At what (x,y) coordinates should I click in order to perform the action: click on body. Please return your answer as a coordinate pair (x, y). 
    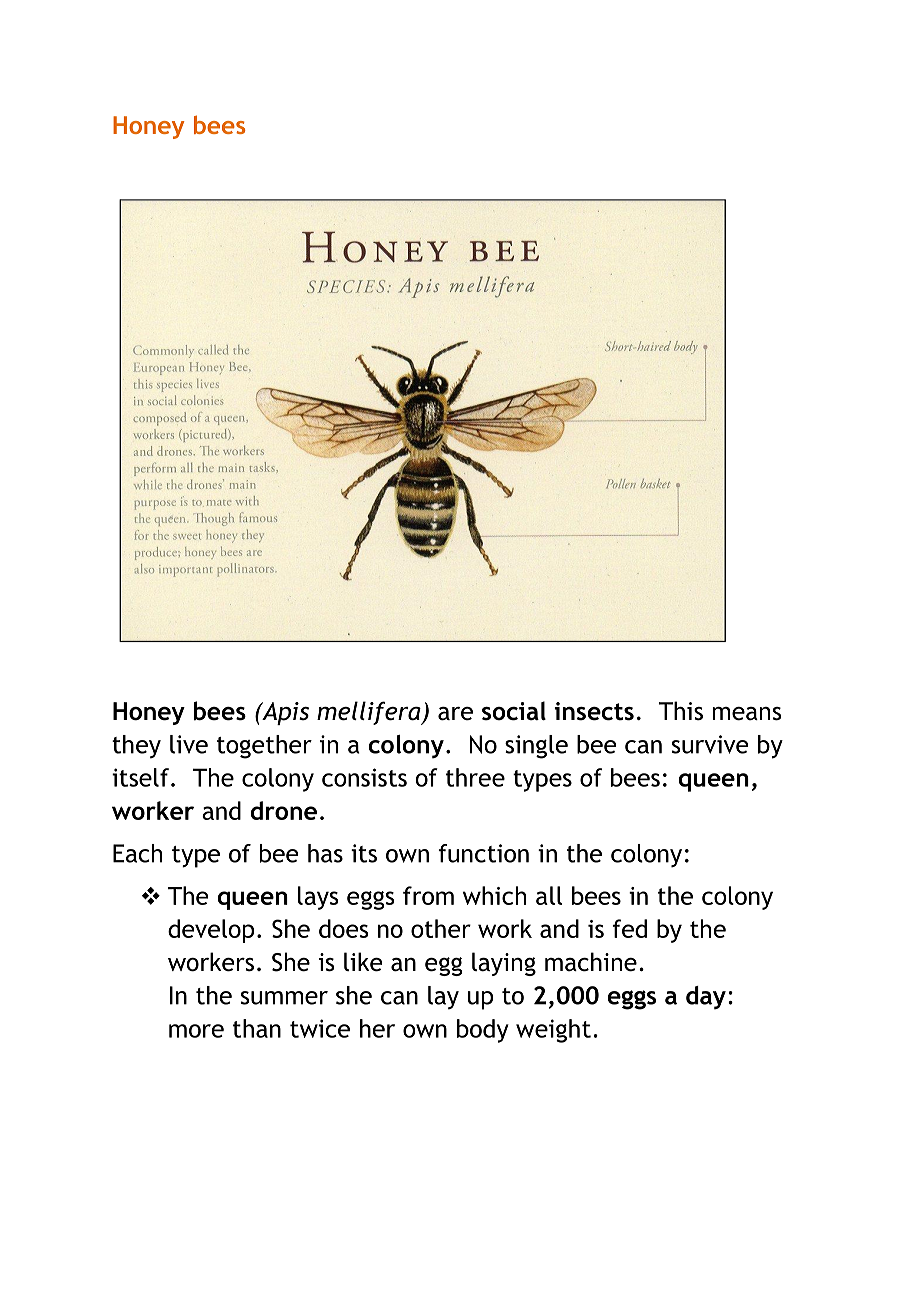
    Looking at the image, I should click on (483, 1031).
